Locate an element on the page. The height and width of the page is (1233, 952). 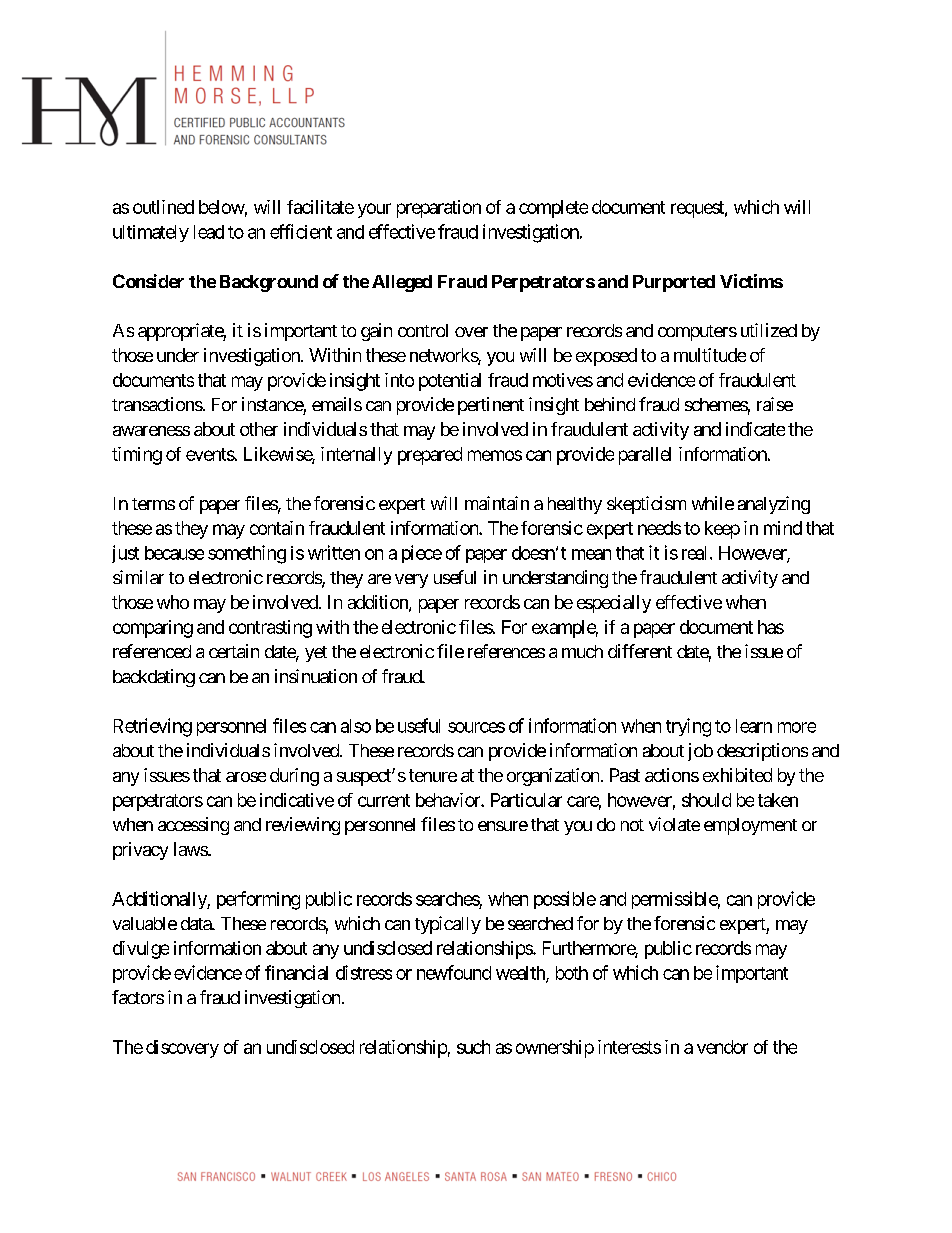
such is located at coordinates (473, 1047).
